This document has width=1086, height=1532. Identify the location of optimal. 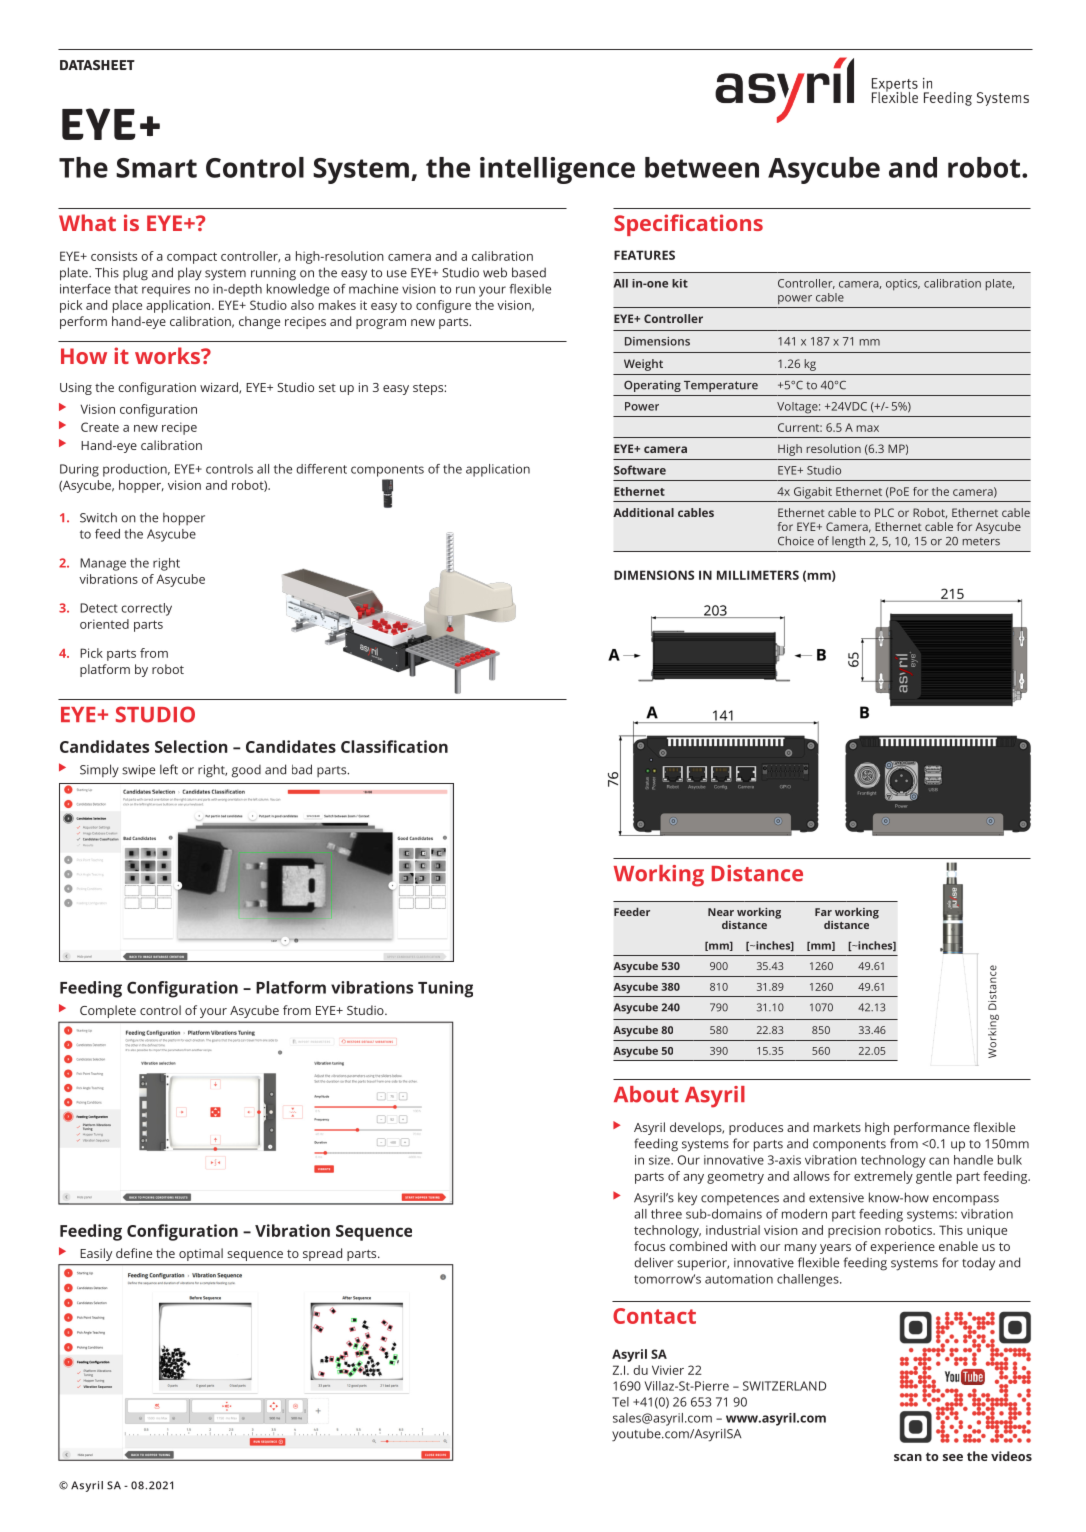
(201, 1254).
